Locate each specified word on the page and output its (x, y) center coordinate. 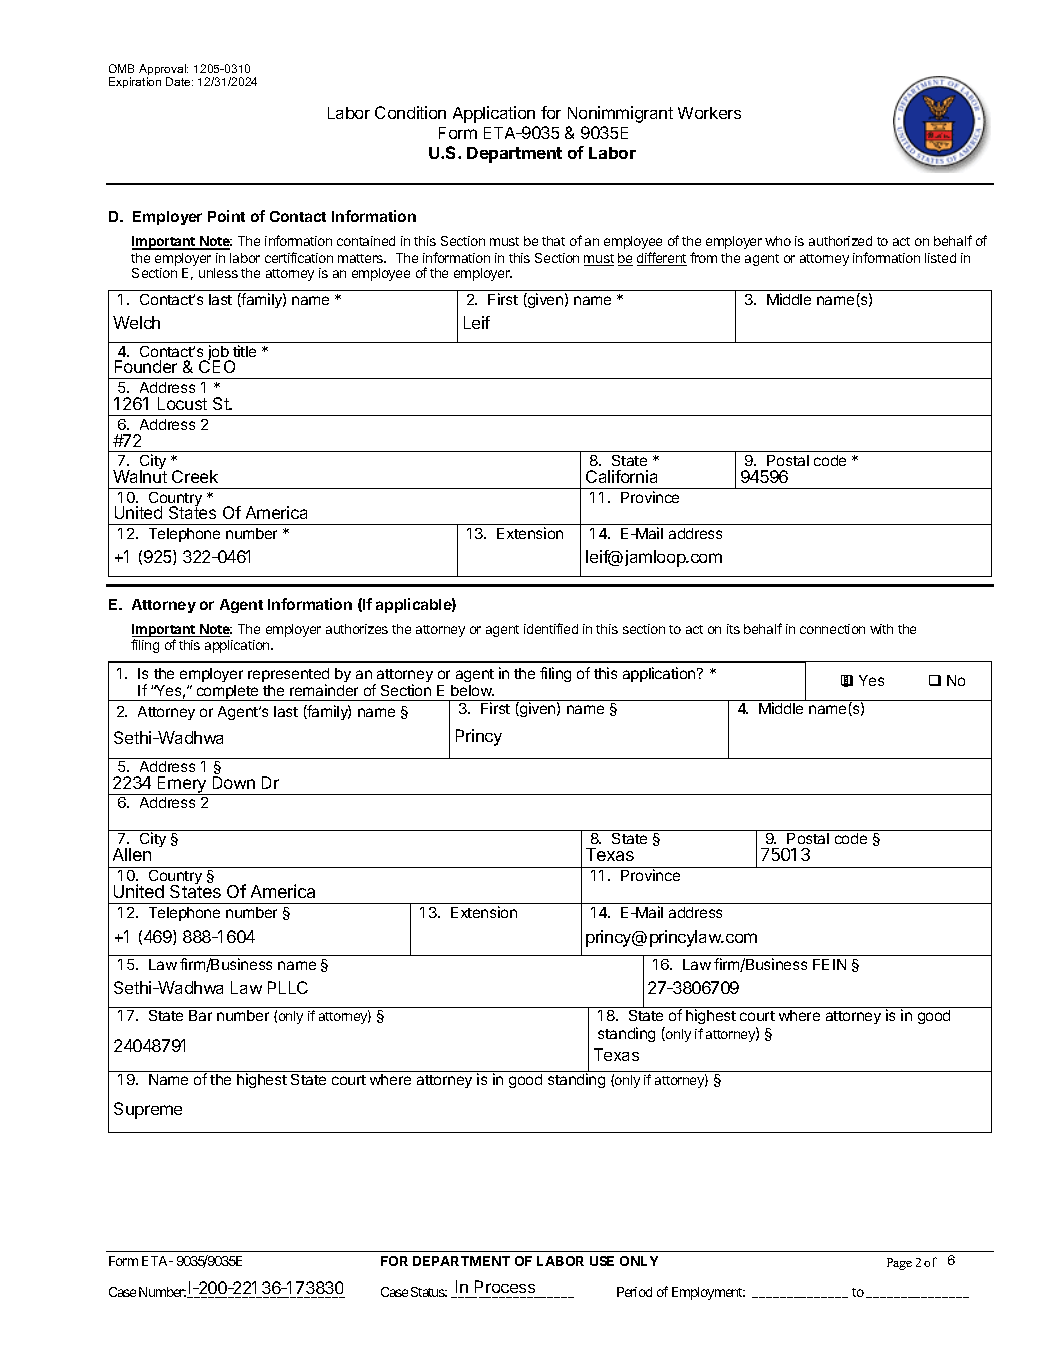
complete (227, 693)
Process (505, 1286)
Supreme (148, 1110)
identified (551, 628)
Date (179, 81)
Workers (709, 113)
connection (832, 629)
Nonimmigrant (620, 114)
